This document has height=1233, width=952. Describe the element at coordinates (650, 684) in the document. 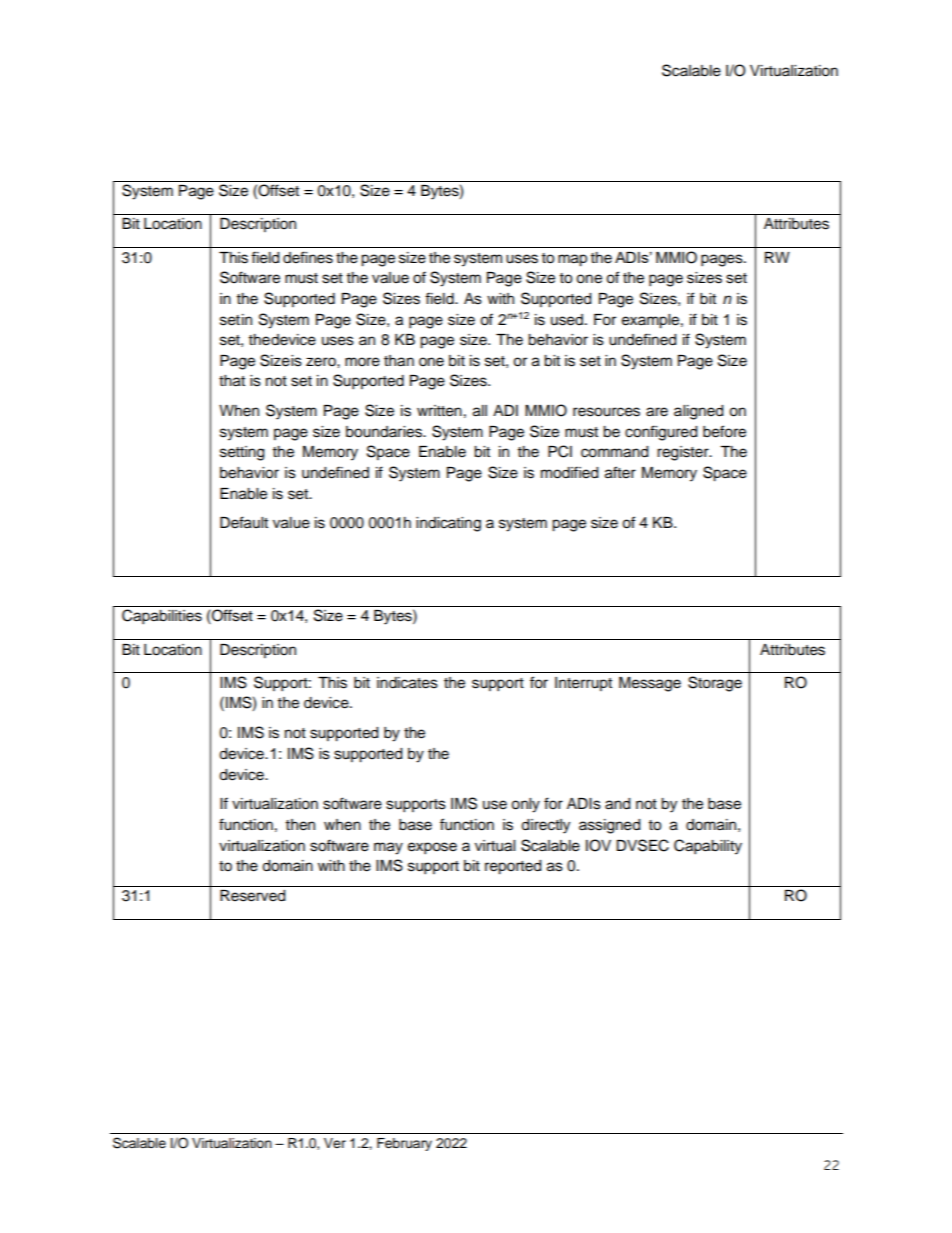

I see `Message` at that location.
